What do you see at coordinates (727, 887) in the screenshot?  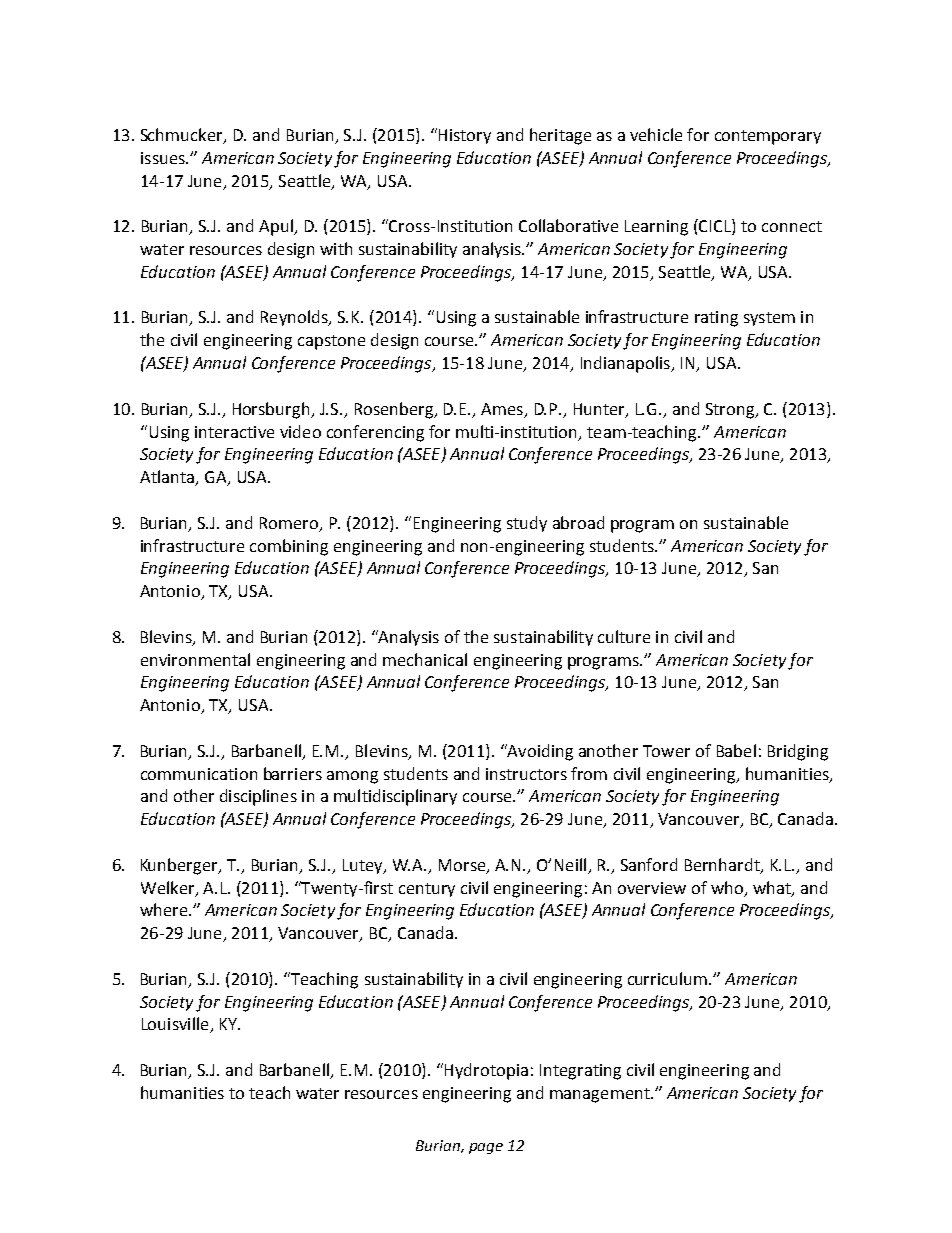 I see `who` at bounding box center [727, 887].
